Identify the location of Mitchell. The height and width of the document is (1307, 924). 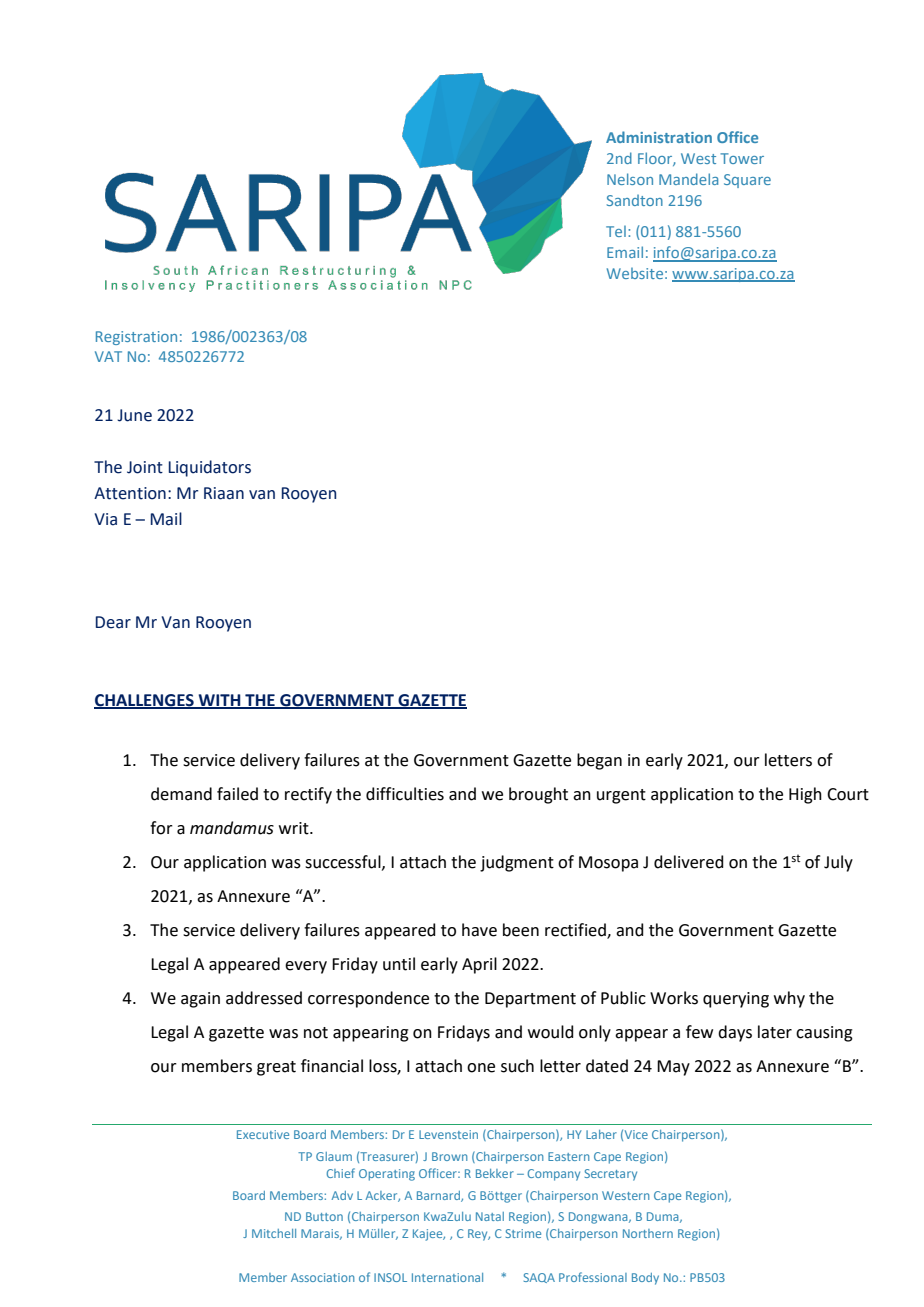
(274, 1233).
